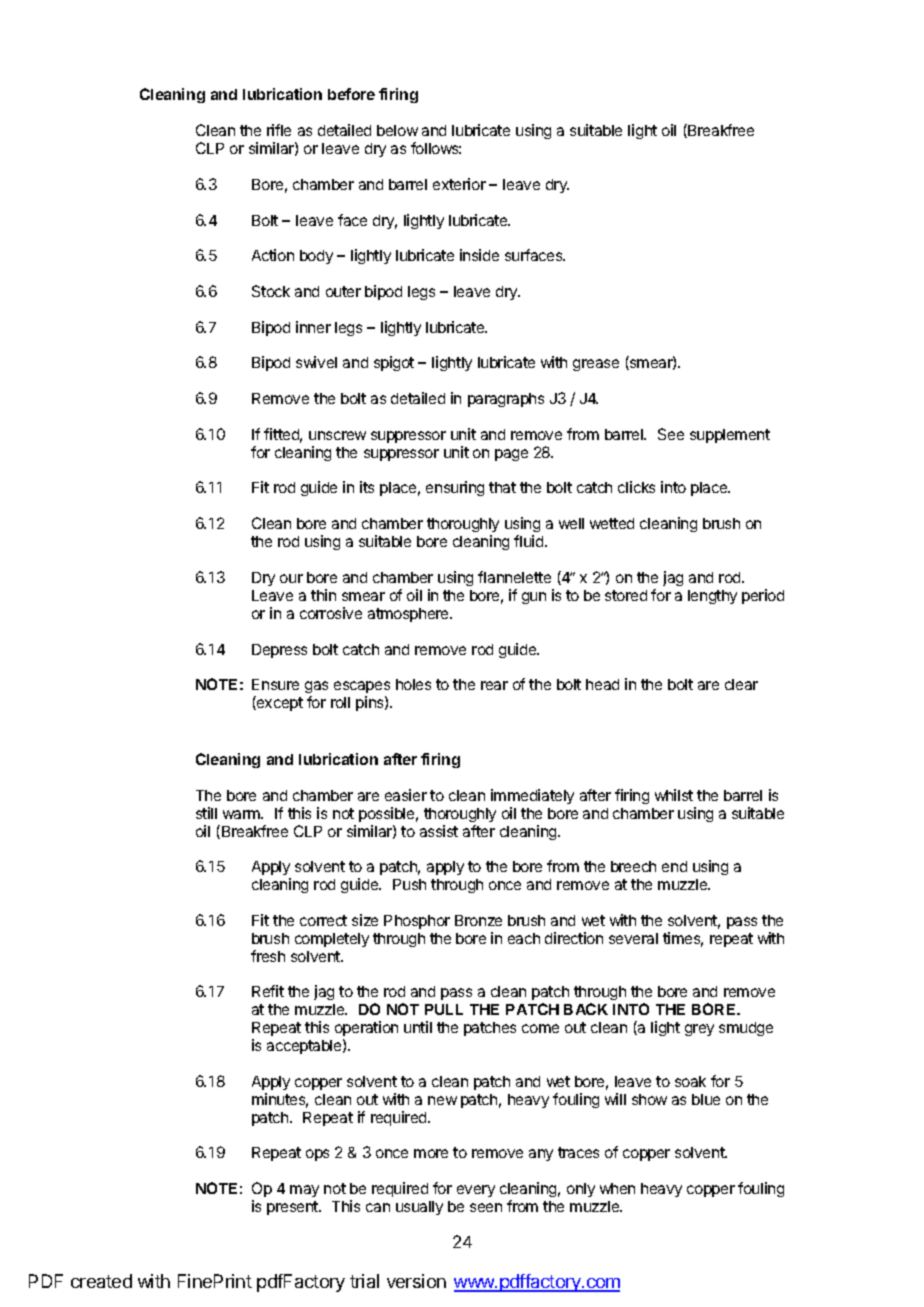  I want to click on rifle, so click(279, 130).
